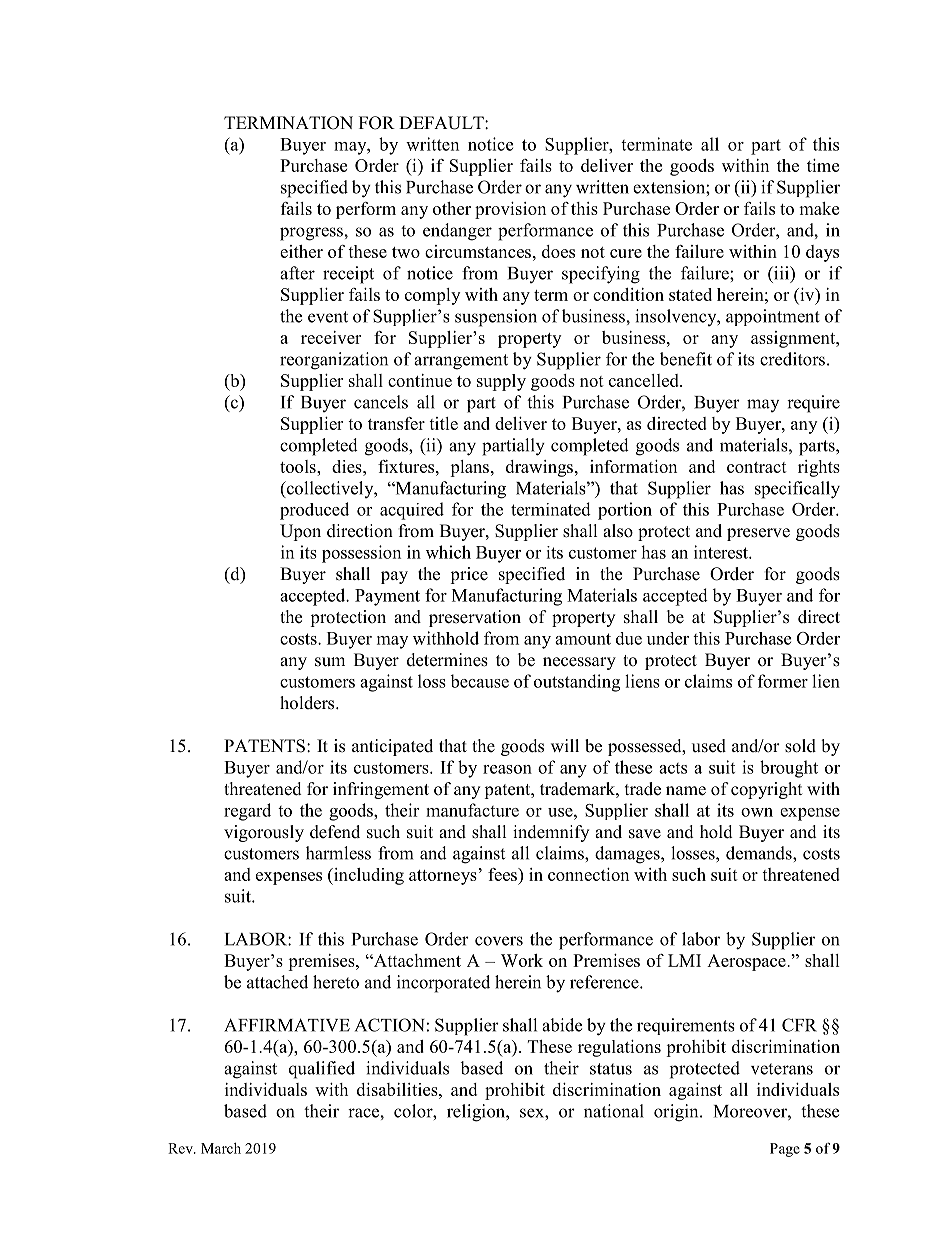 Image resolution: width=952 pixels, height=1233 pixels. I want to click on time, so click(823, 165).
